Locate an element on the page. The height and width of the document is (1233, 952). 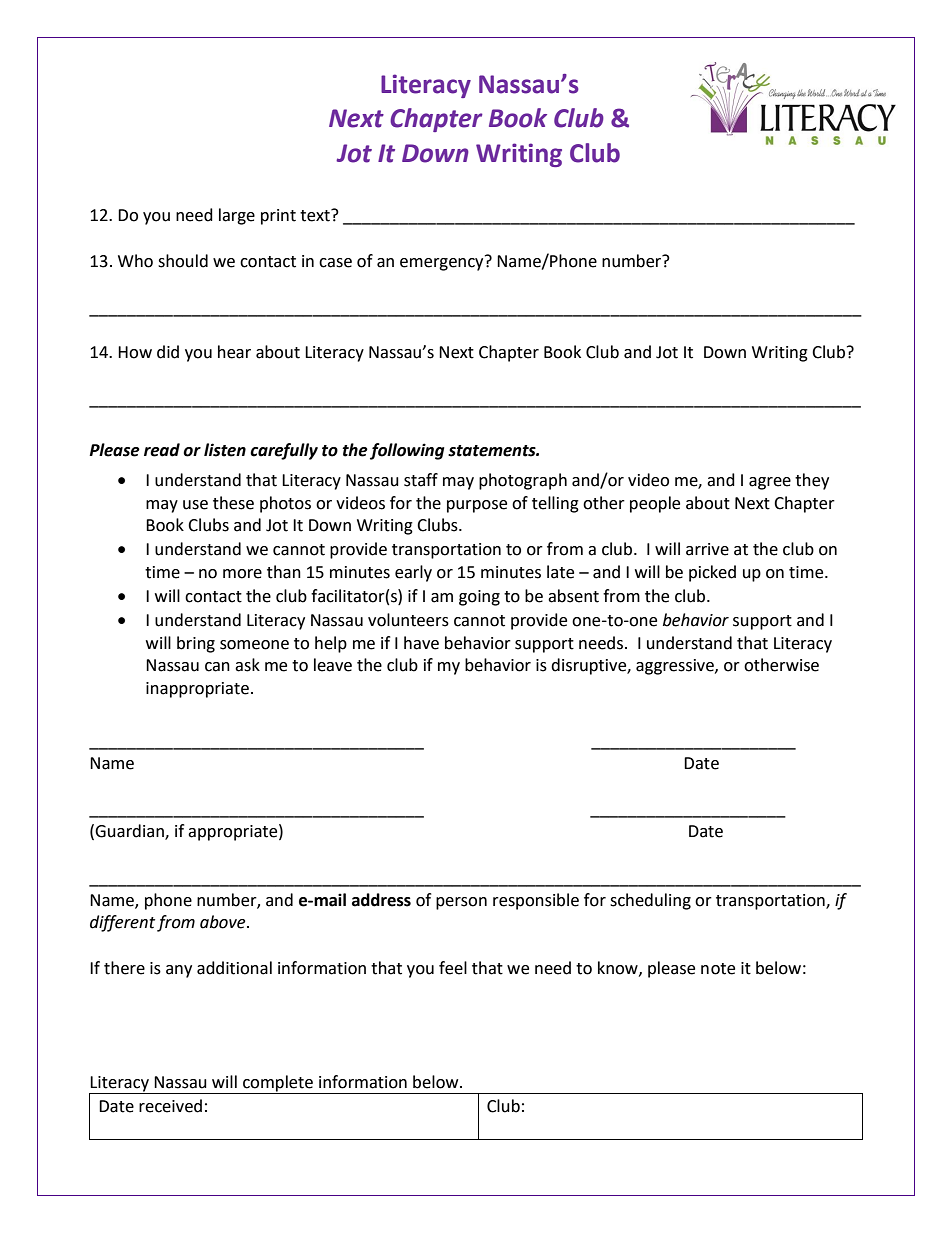
should is located at coordinates (183, 261).
